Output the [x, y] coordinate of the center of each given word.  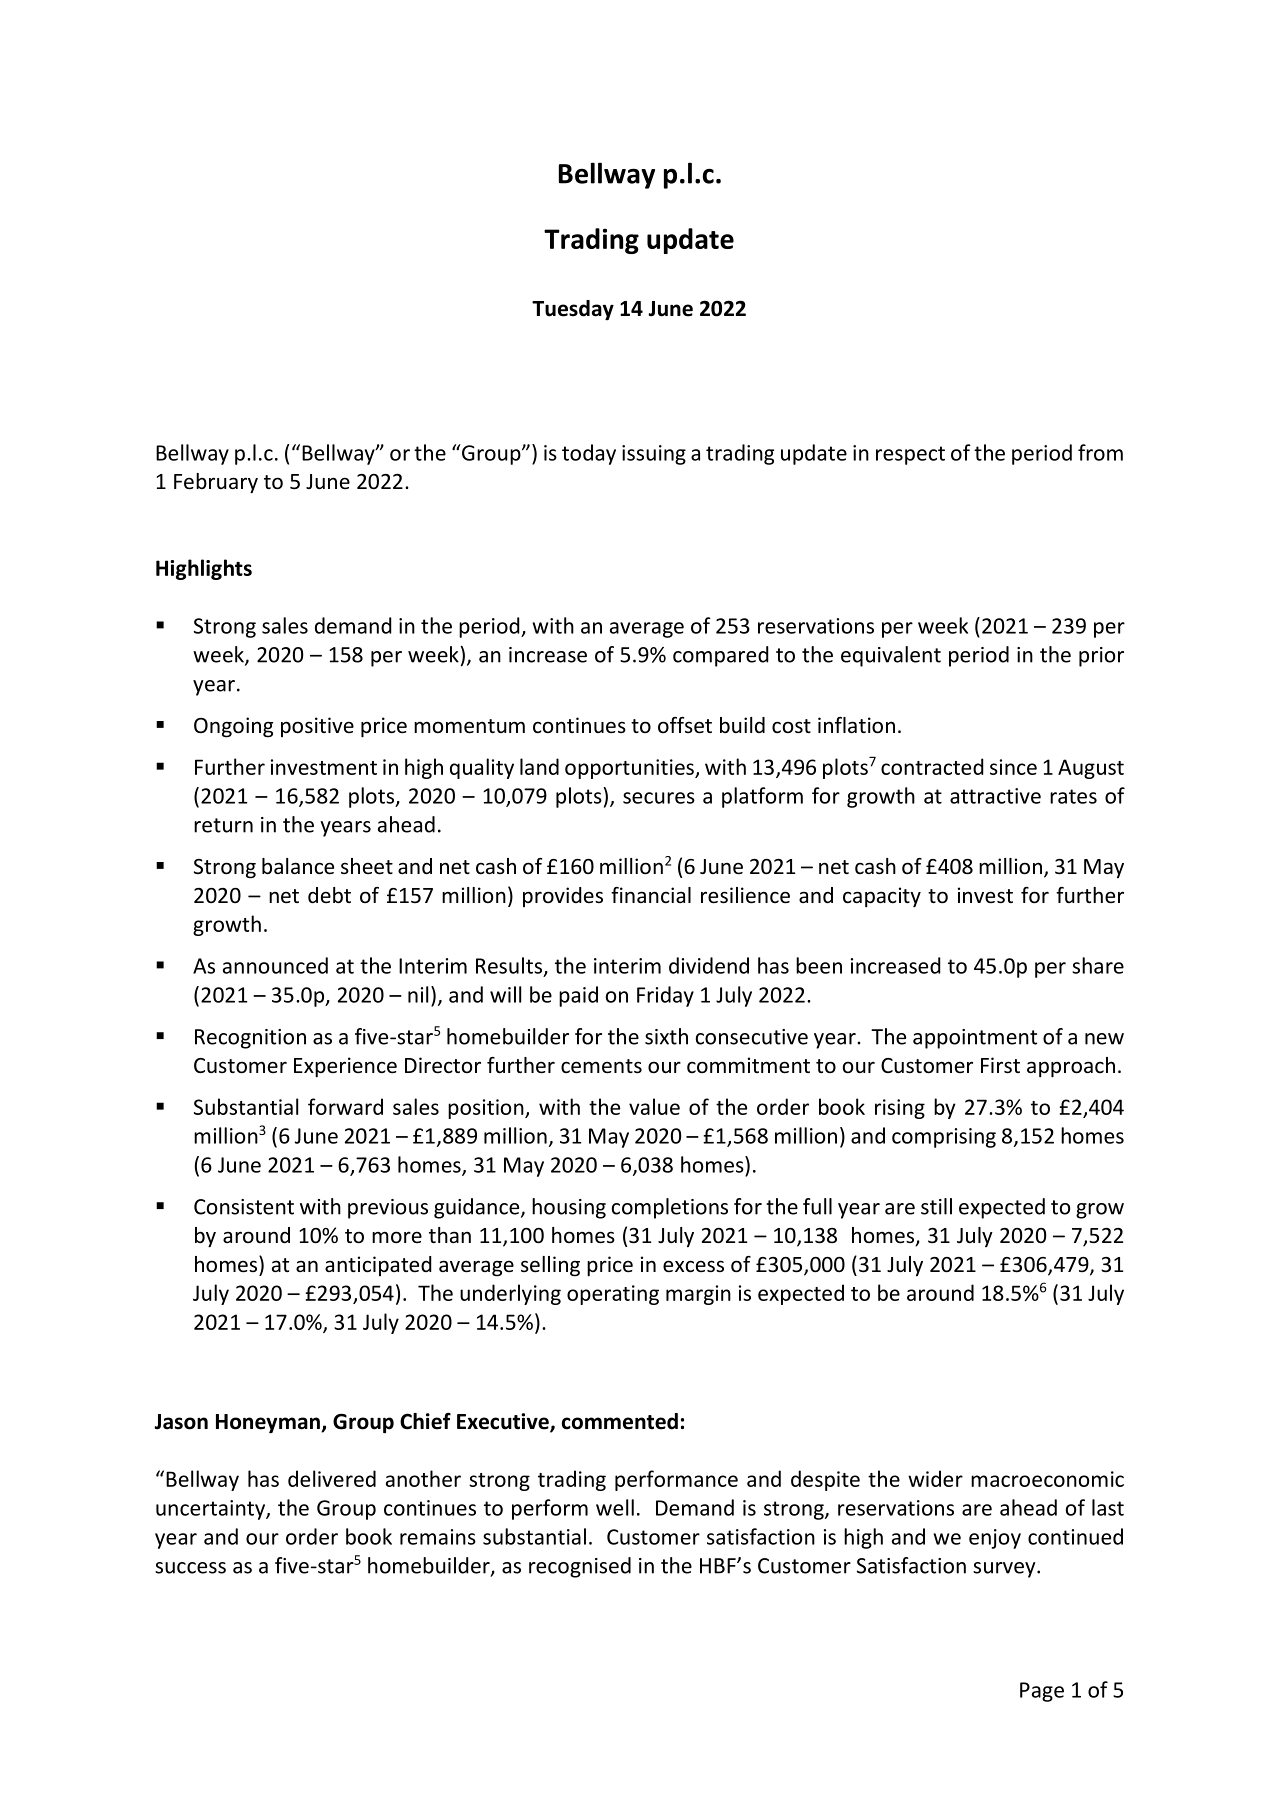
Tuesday [573, 310]
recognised [580, 1567]
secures [659, 798]
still [936, 1206]
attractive [995, 796]
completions [670, 1208]
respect [910, 455]
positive [317, 727]
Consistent [244, 1207]
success [190, 1568]
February [216, 483]
